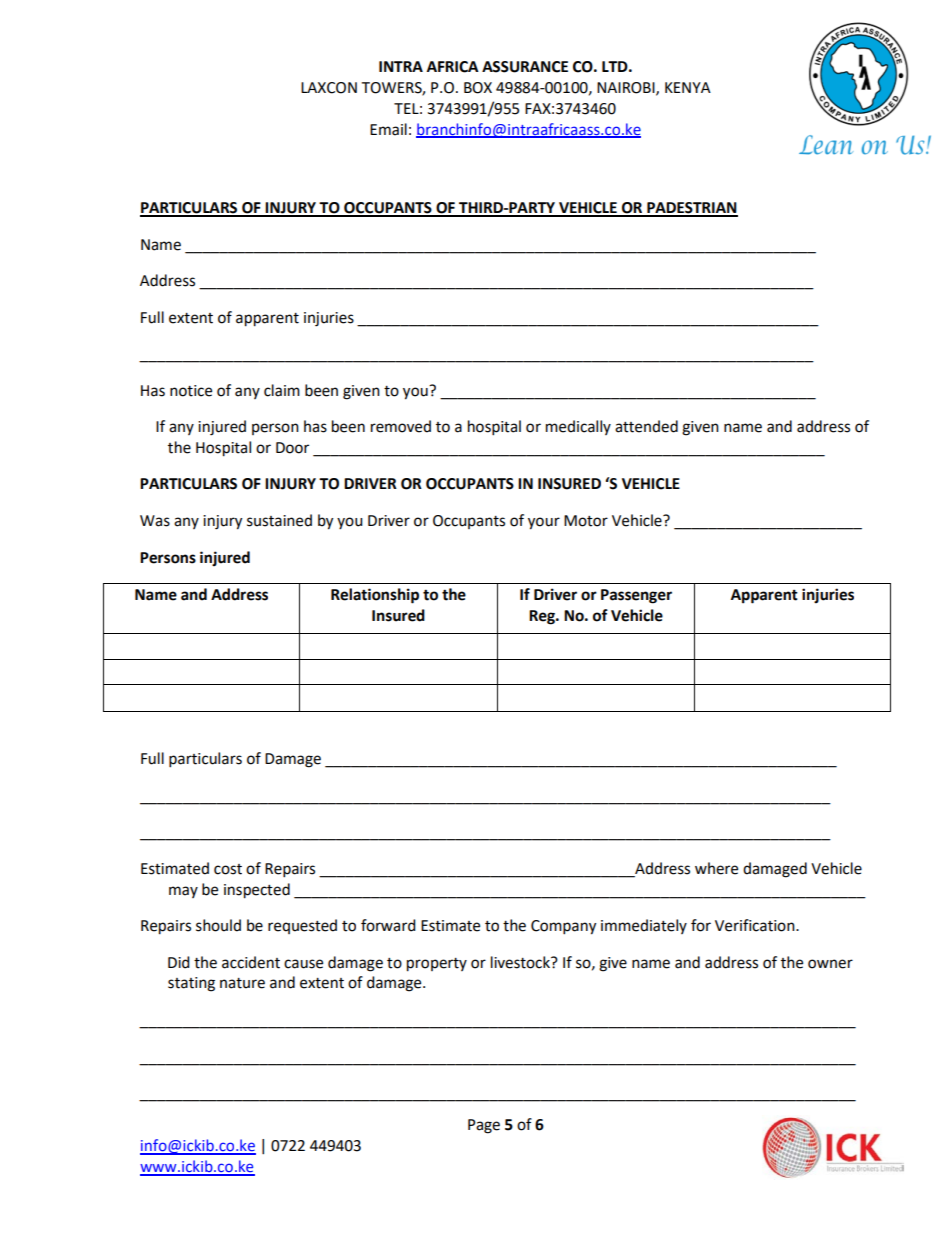  I want to click on Door, so click(292, 448).
